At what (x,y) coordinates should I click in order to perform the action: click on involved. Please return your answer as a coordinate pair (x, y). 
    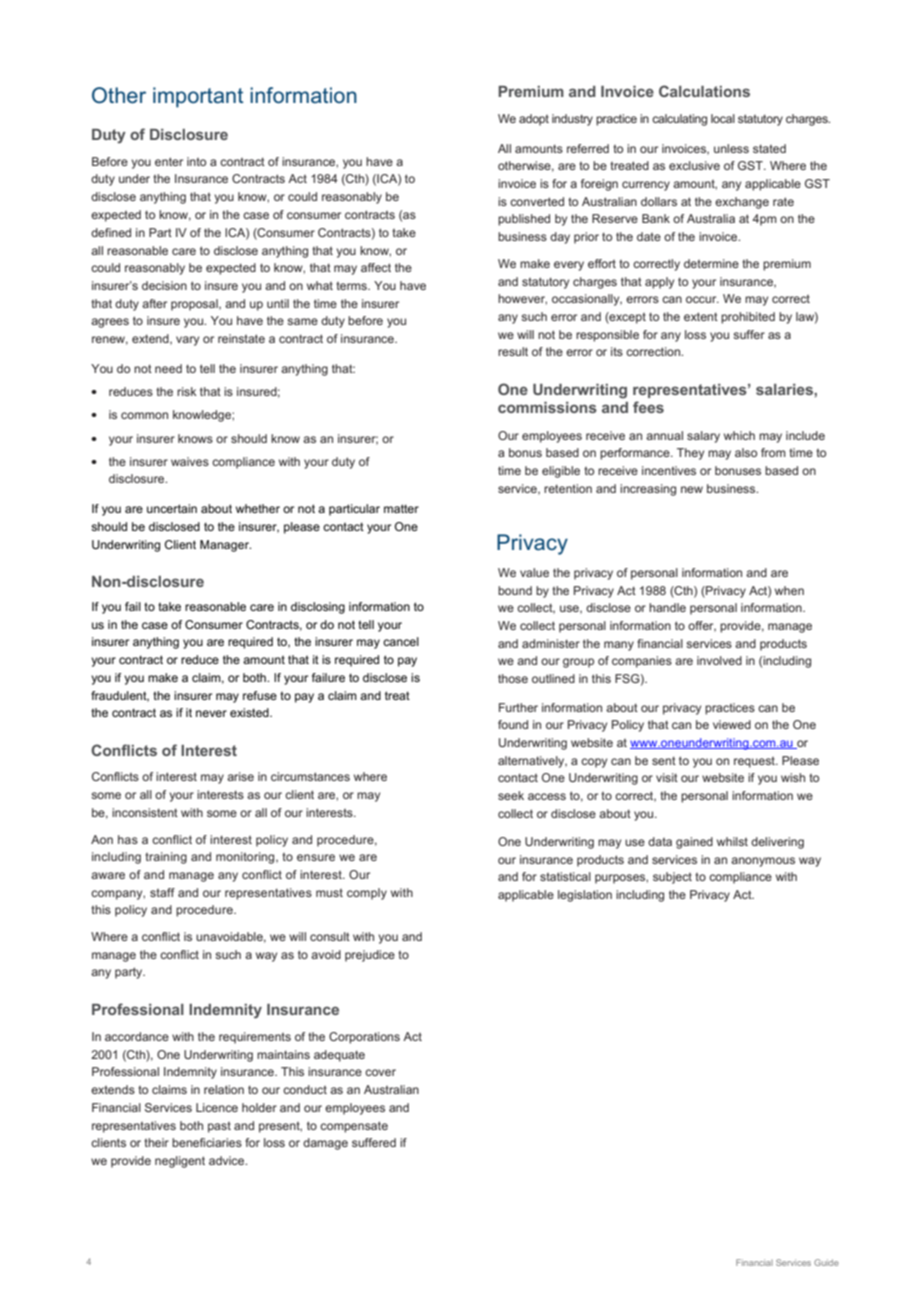
    Looking at the image, I should click on (719, 660).
